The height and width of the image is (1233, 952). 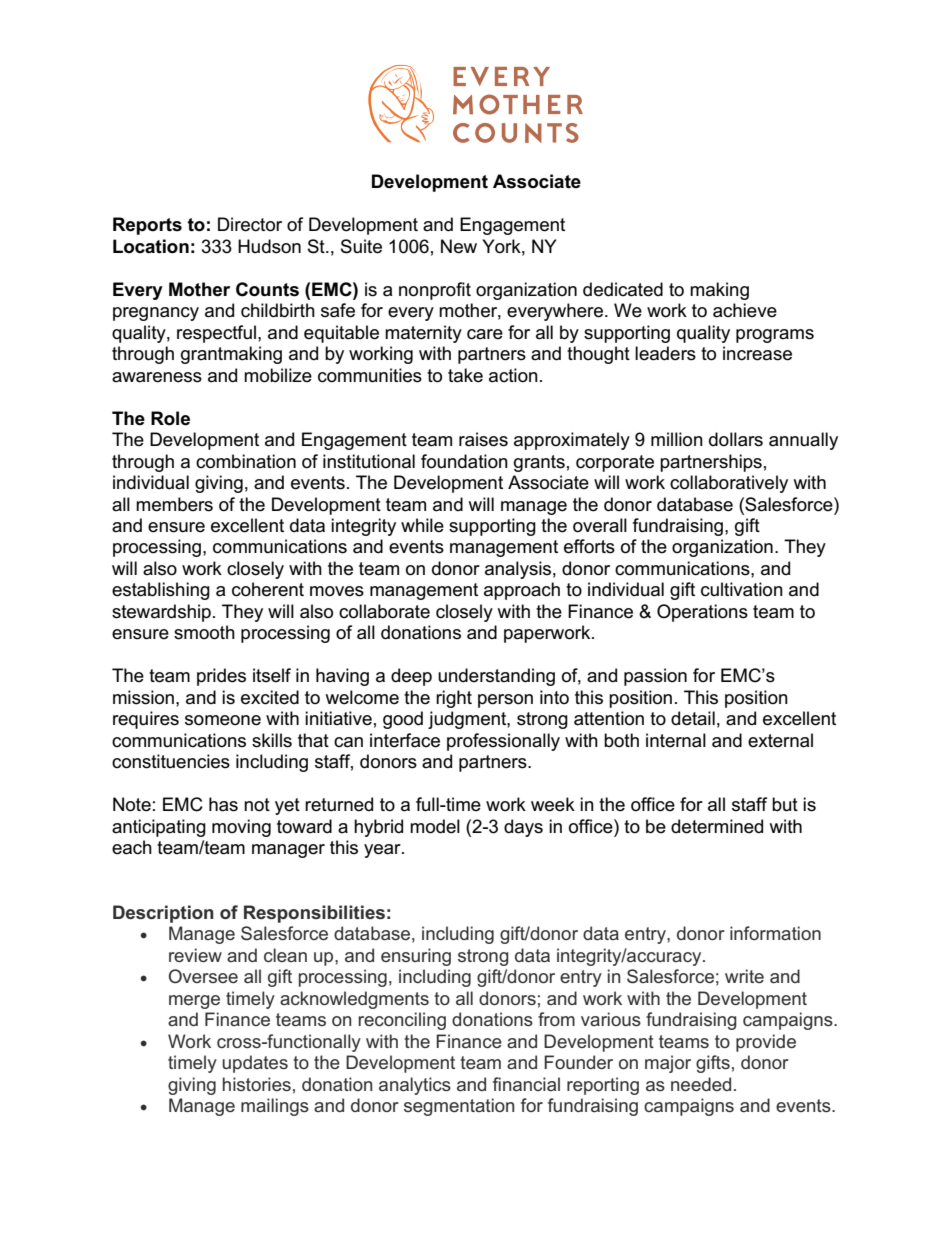 I want to click on dollars, so click(x=736, y=439).
